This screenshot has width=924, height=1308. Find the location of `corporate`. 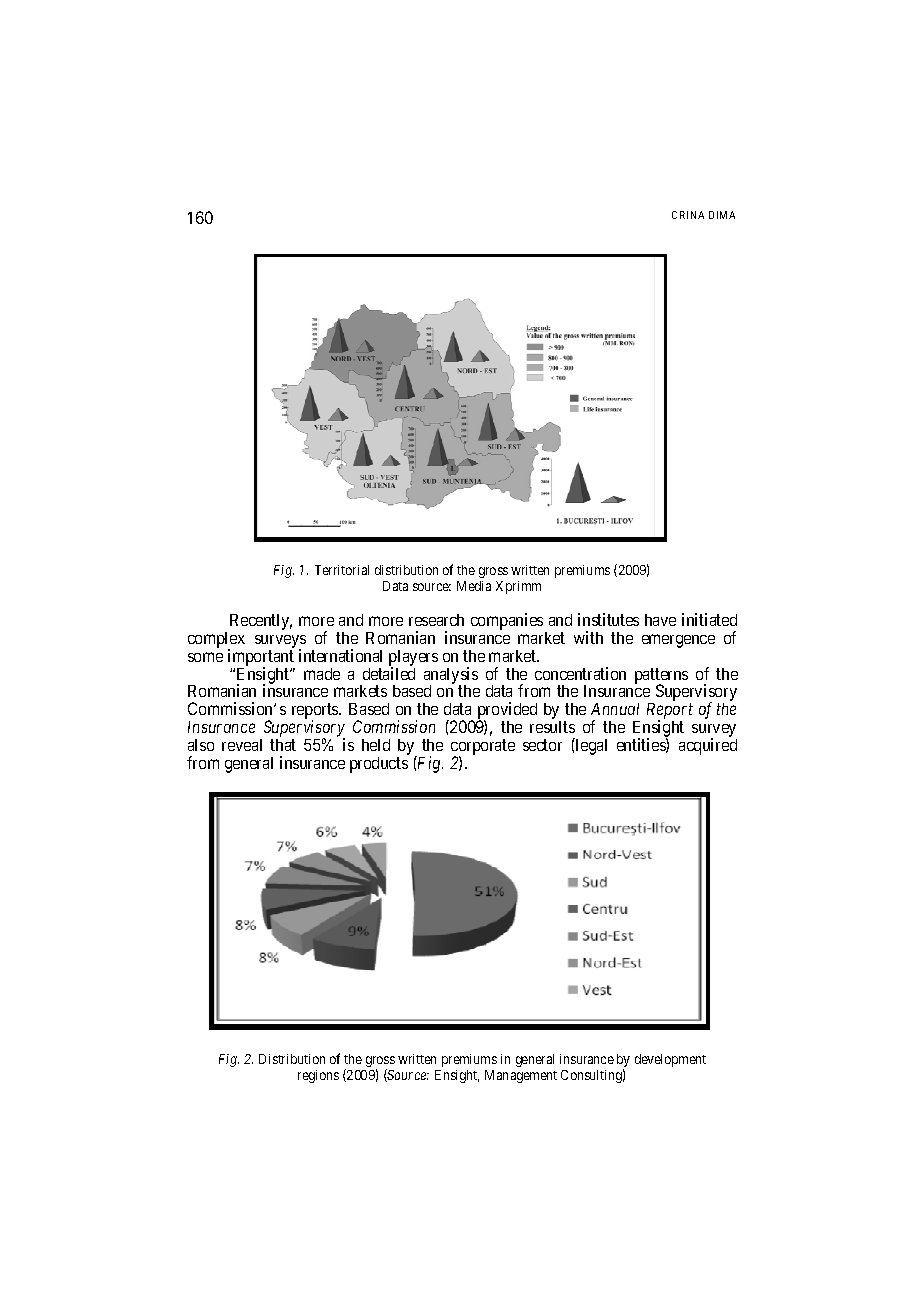

corporate is located at coordinates (483, 748).
